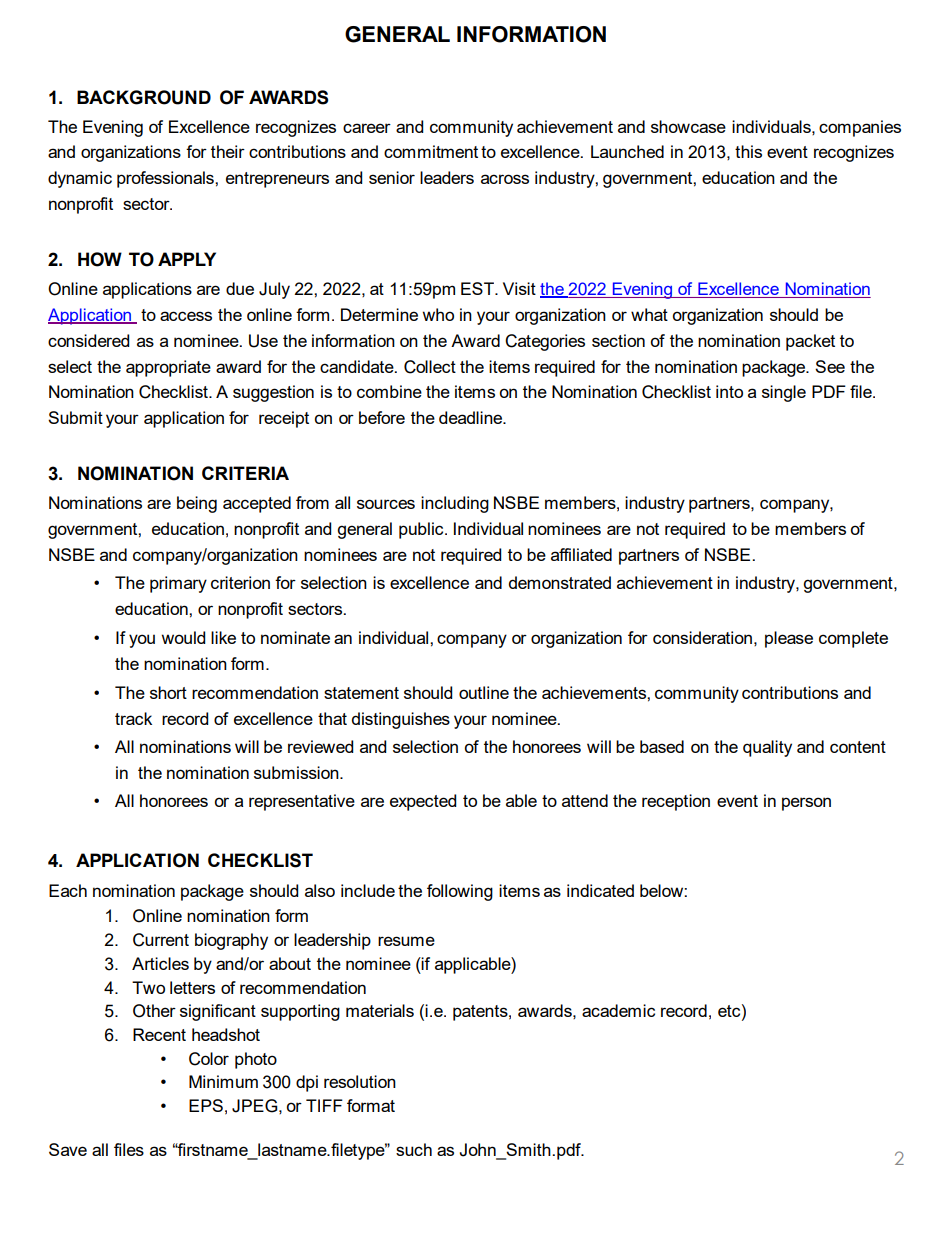  I want to click on please, so click(789, 639).
